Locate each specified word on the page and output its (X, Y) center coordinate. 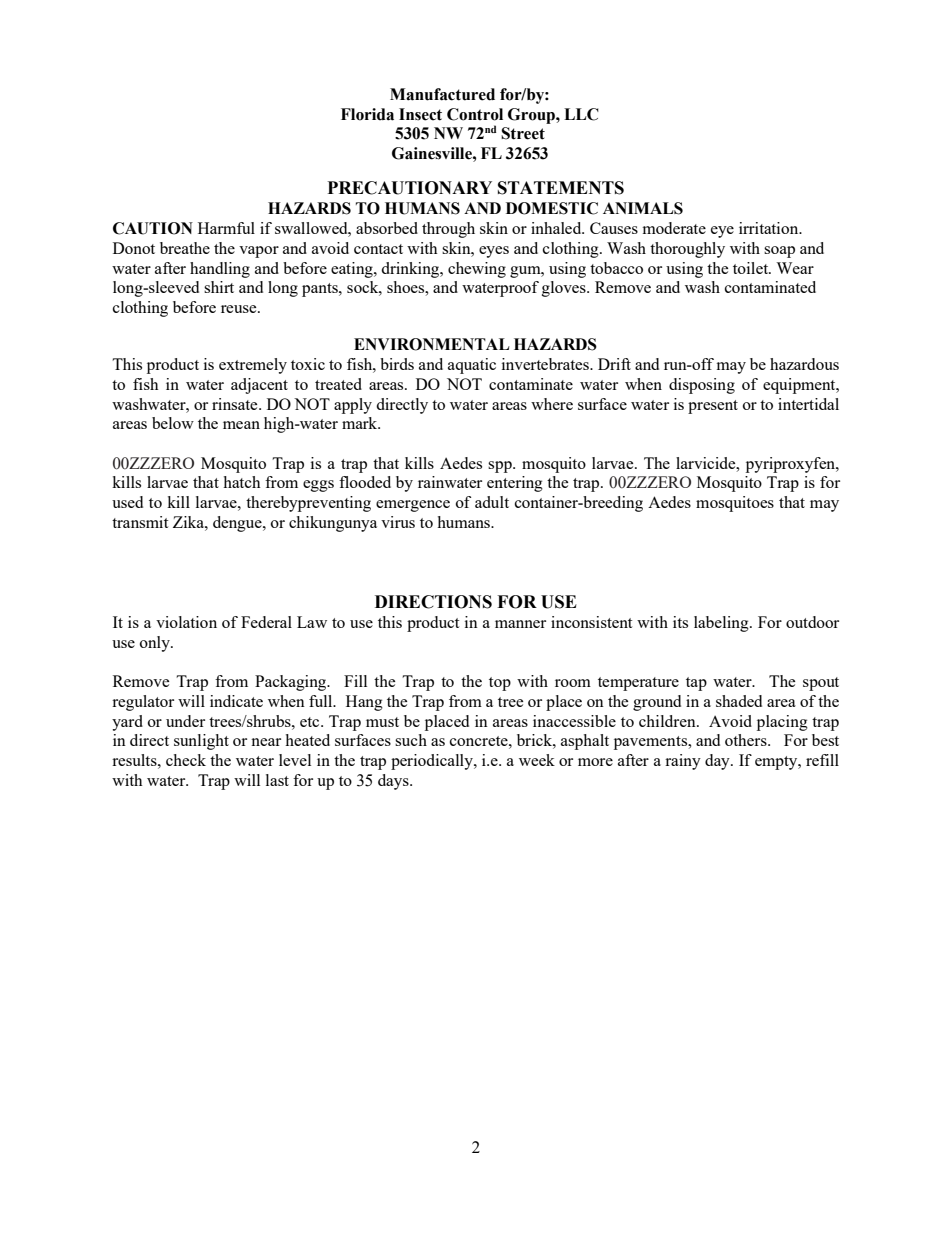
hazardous (804, 364)
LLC (581, 114)
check (186, 760)
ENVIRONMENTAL (432, 344)
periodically (433, 762)
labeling (722, 624)
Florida (367, 114)
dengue (238, 524)
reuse (240, 309)
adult (492, 502)
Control (475, 114)
